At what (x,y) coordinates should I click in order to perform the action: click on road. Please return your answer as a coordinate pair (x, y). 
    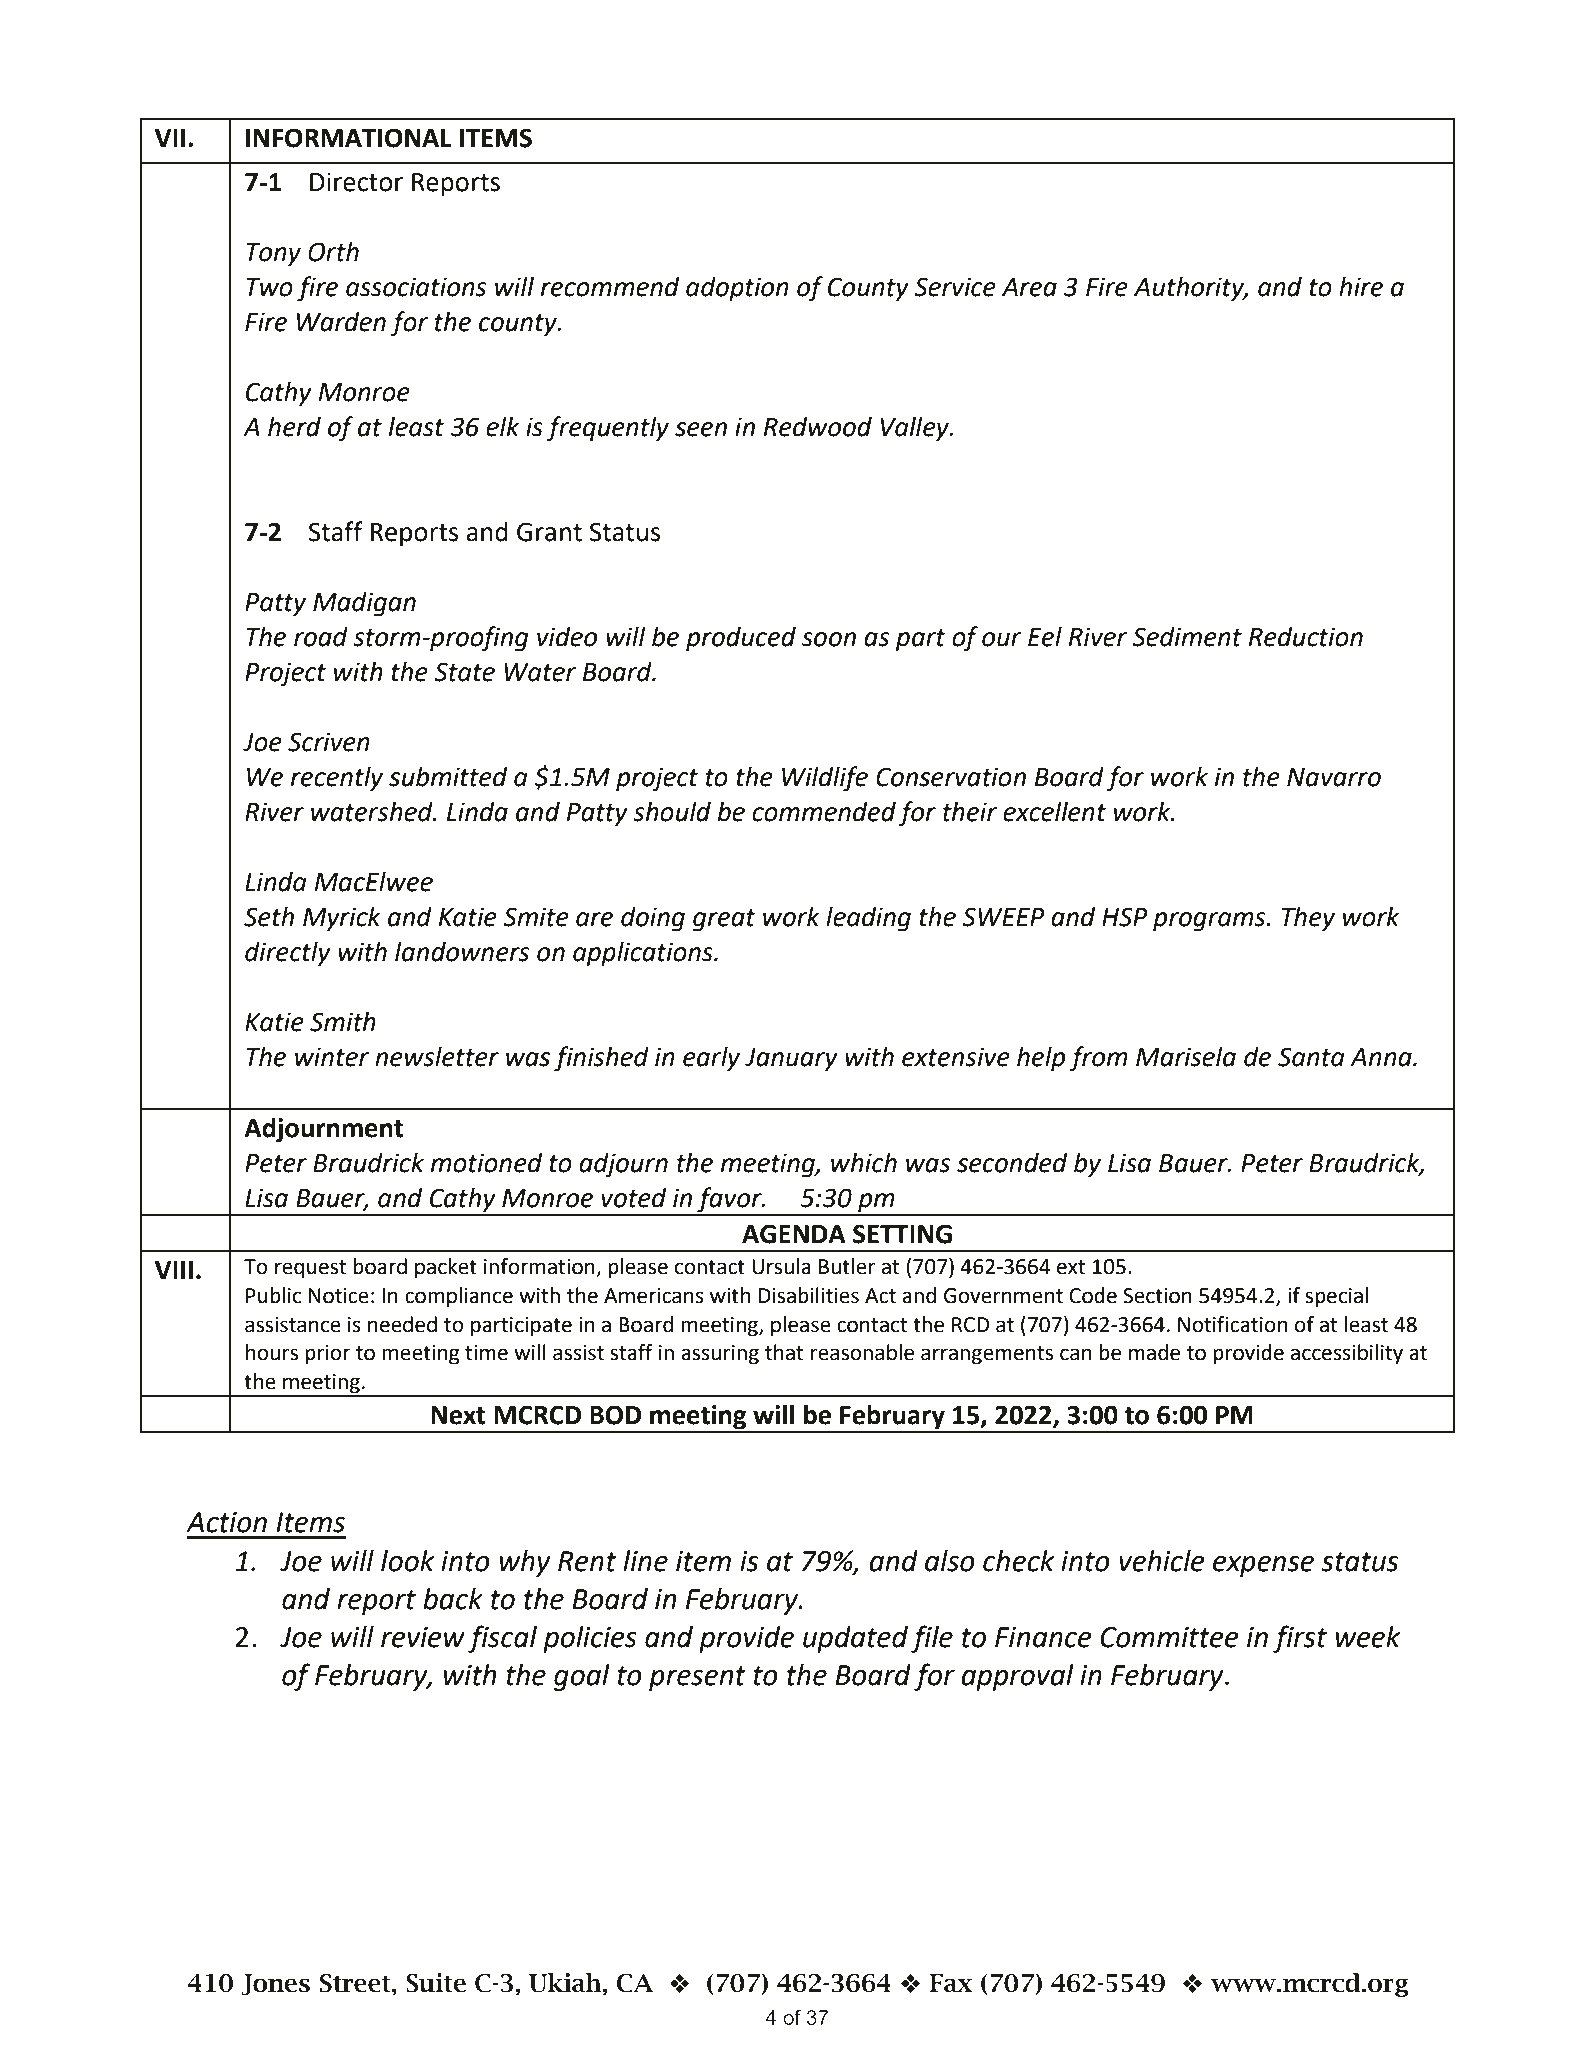
    Looking at the image, I should click on (321, 636).
